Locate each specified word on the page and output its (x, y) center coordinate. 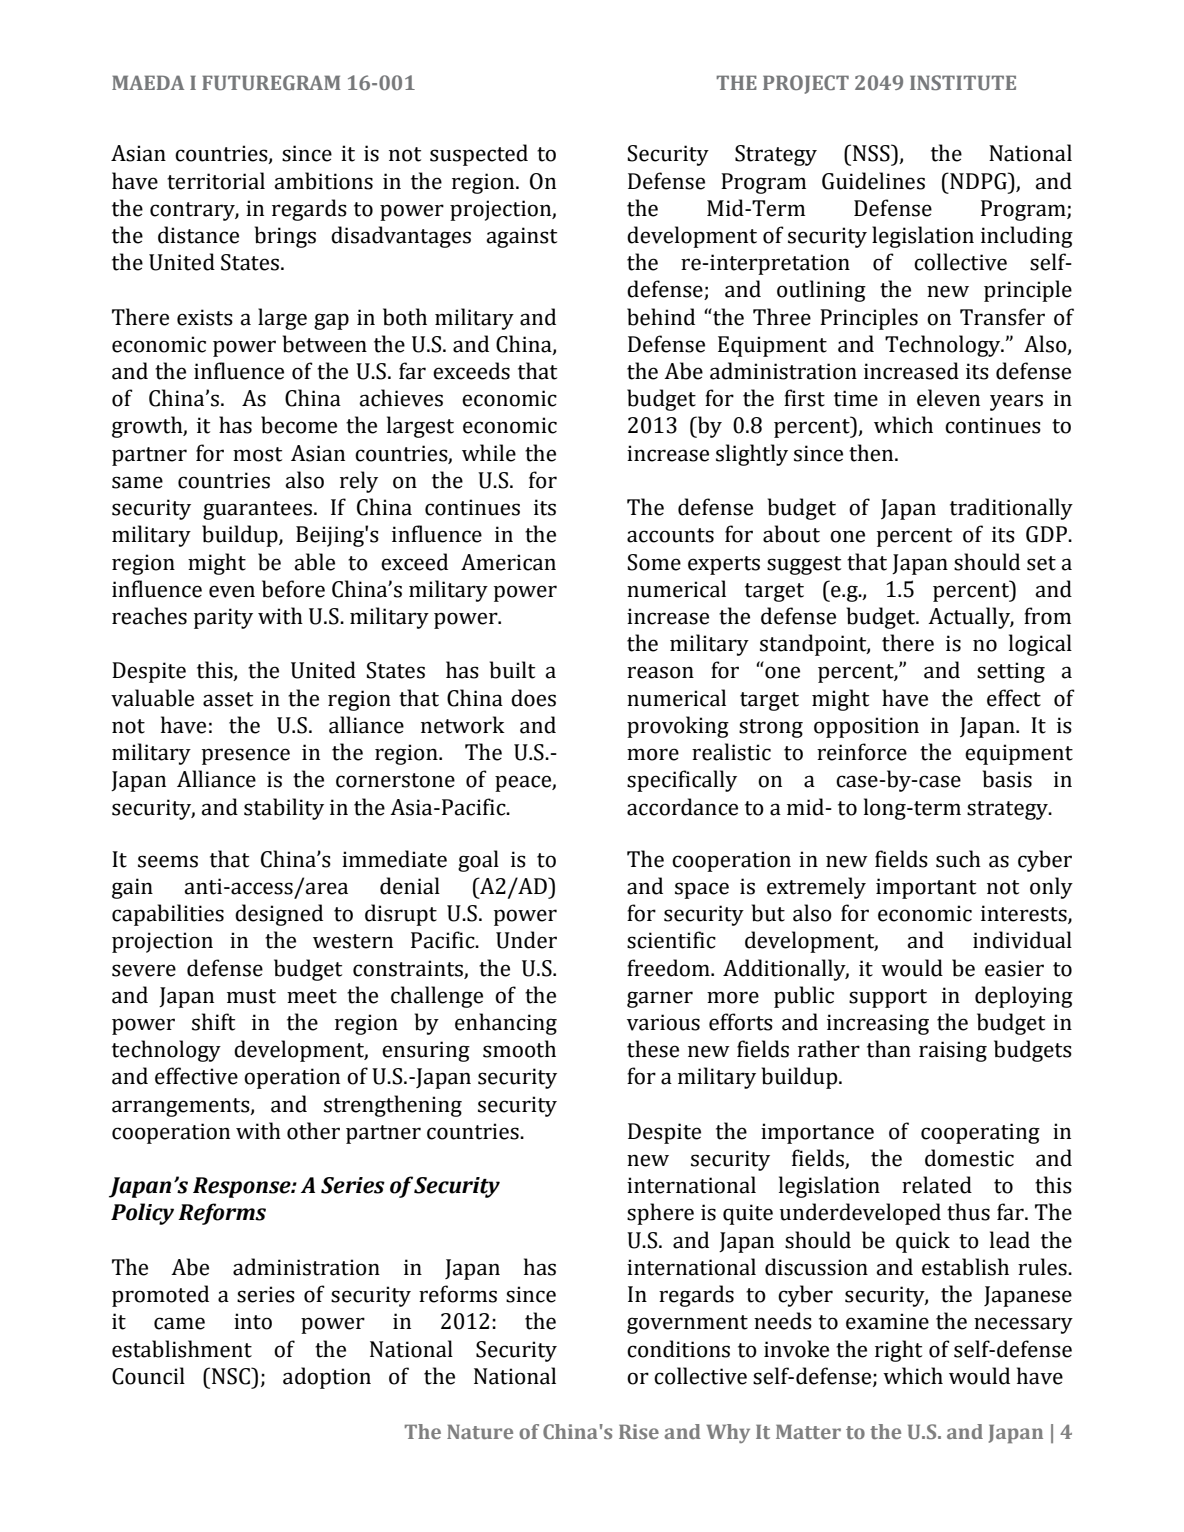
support (888, 998)
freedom (669, 968)
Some (654, 562)
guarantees (257, 510)
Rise (639, 1431)
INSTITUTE (963, 82)
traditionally (1011, 509)
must (251, 996)
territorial (216, 181)
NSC (232, 1376)
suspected (479, 155)
